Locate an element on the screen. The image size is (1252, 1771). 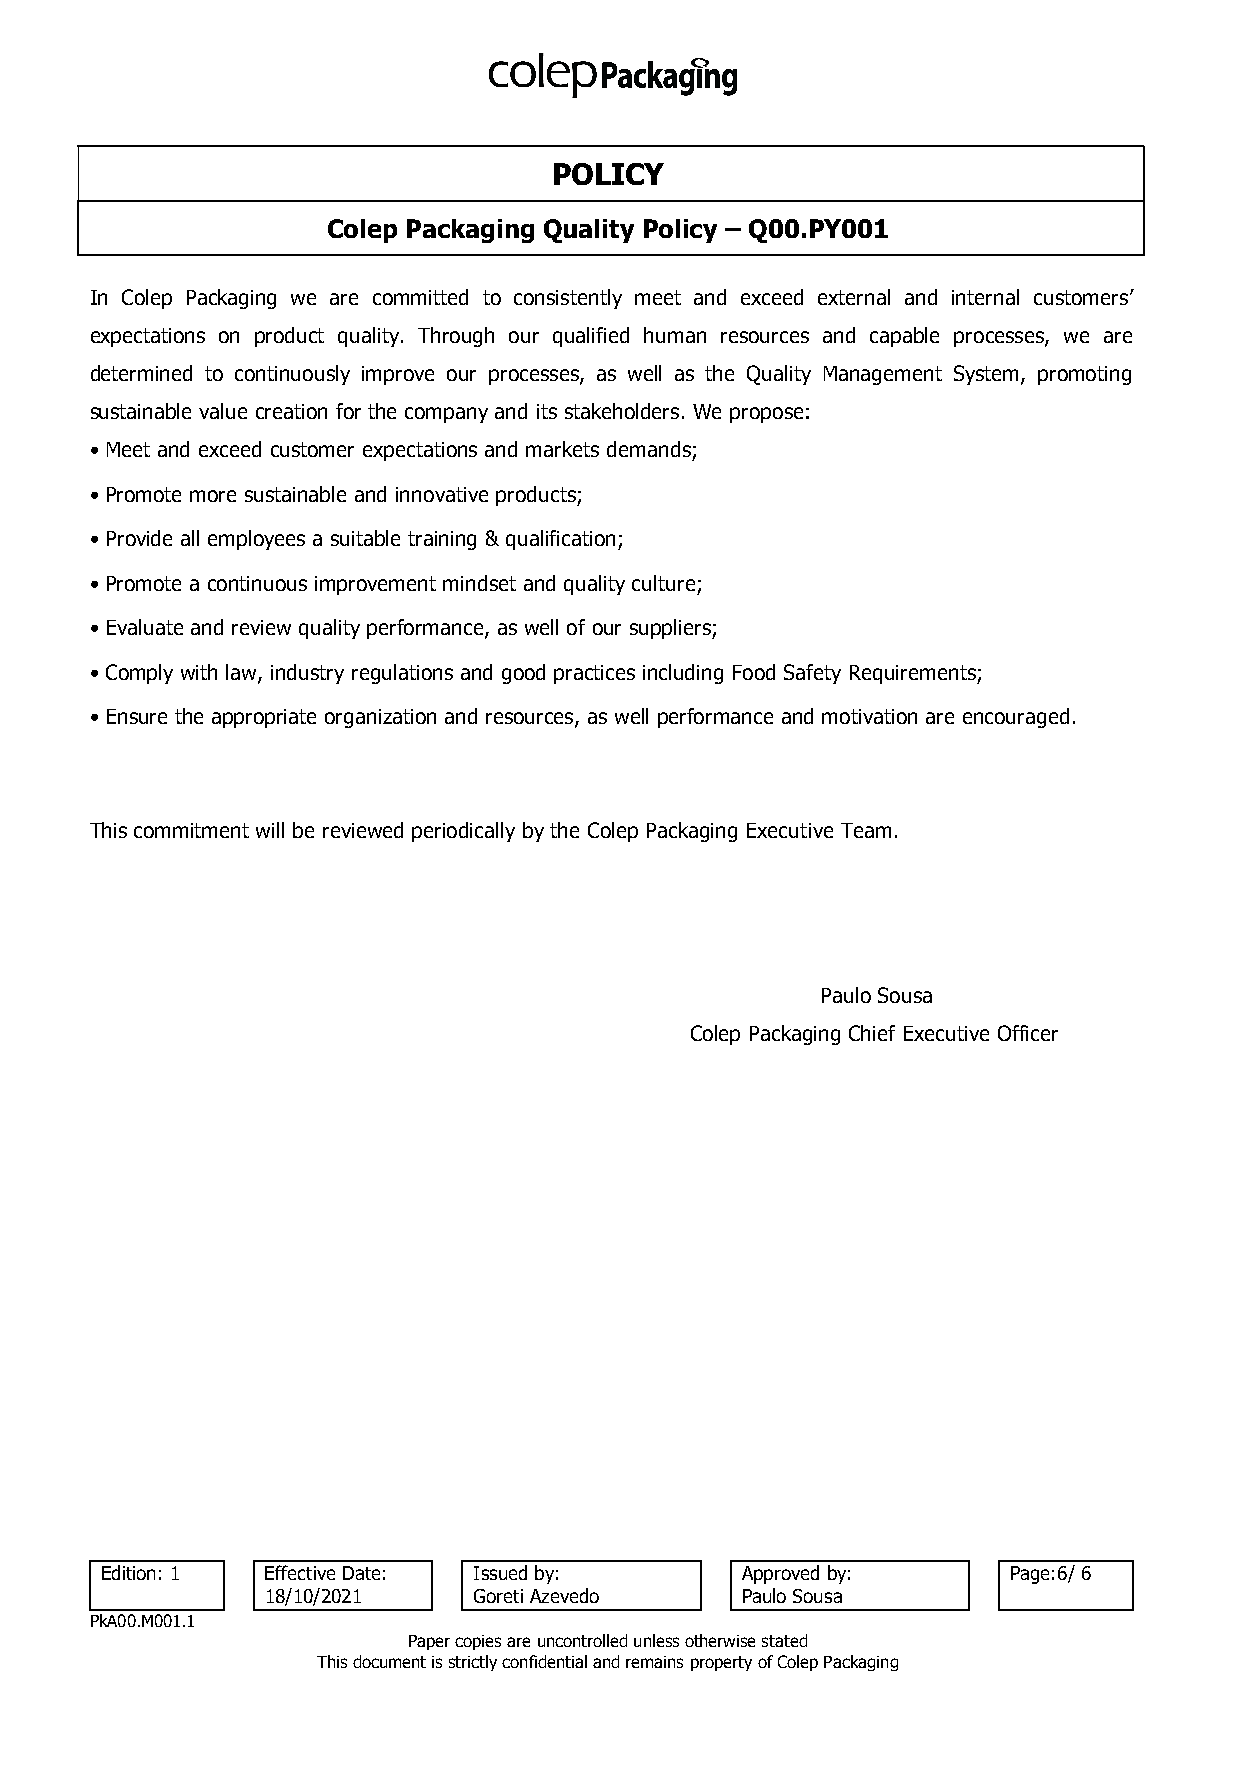
Effective is located at coordinates (300, 1572).
